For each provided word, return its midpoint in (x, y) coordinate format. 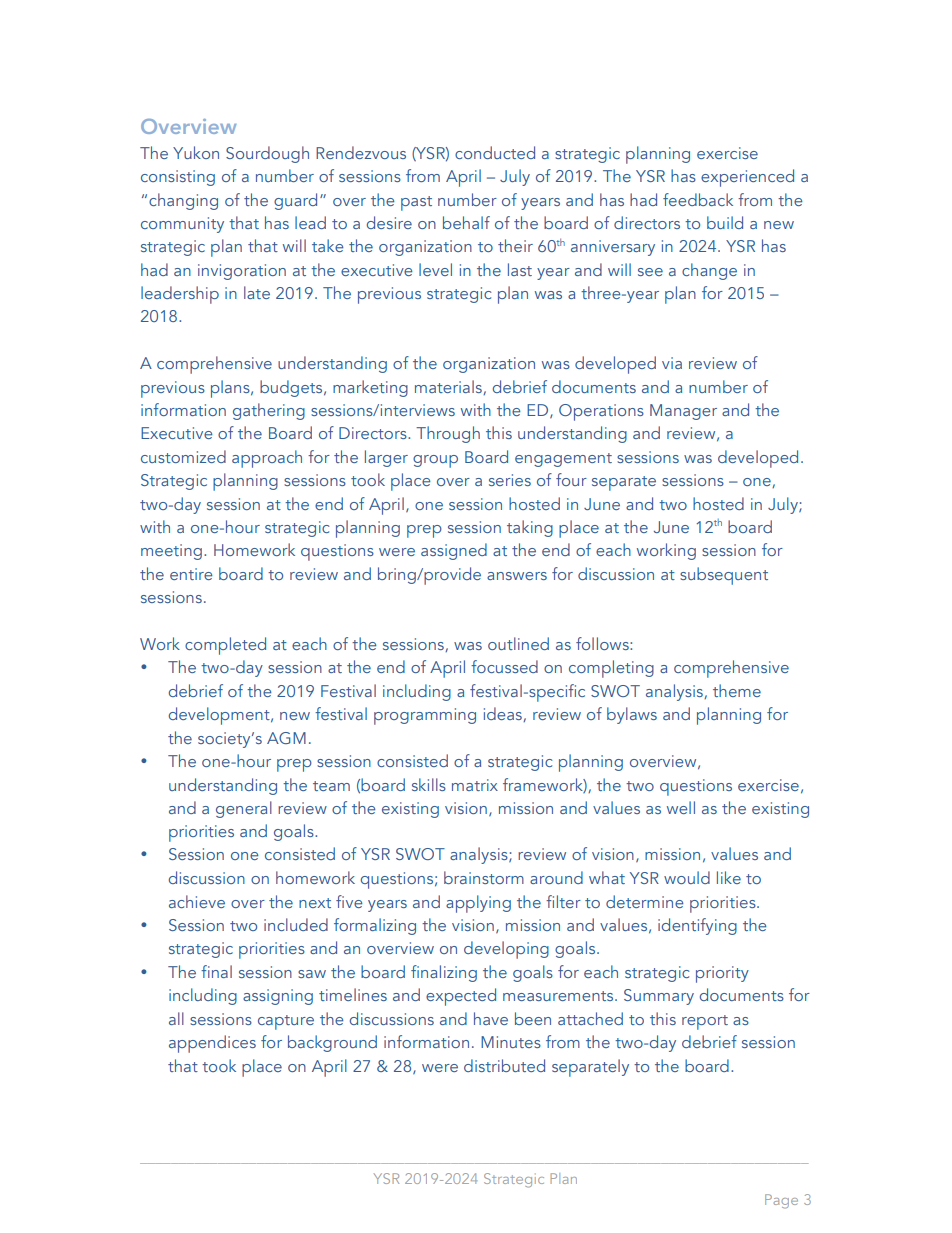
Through (448, 434)
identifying (697, 926)
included (296, 924)
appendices (212, 1044)
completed (225, 646)
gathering (269, 411)
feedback (698, 199)
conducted (495, 152)
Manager (683, 412)
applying (478, 904)
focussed (504, 666)
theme (737, 690)
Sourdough (267, 154)
